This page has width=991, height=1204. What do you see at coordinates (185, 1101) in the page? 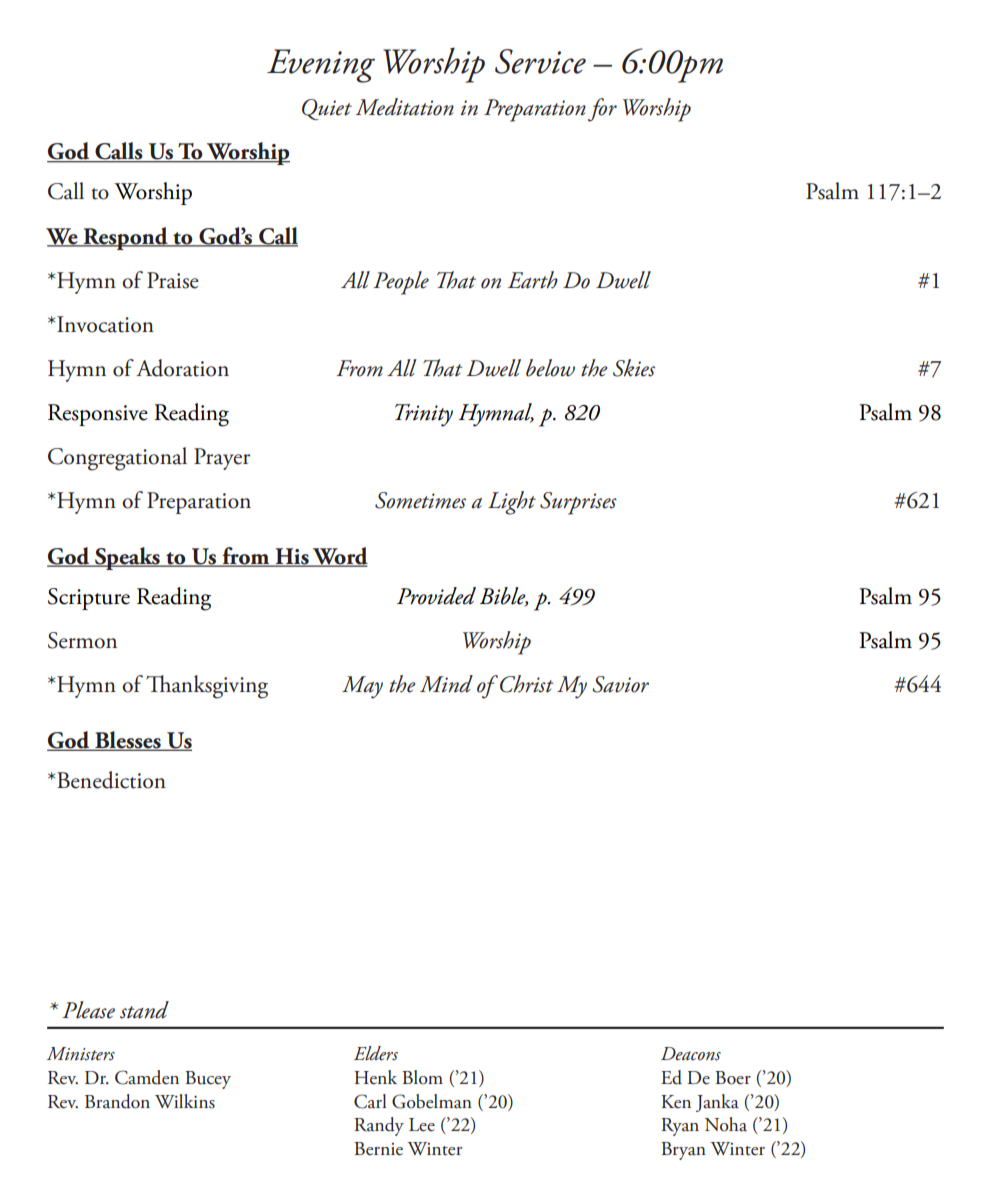
I see `Wilkins` at bounding box center [185, 1101].
